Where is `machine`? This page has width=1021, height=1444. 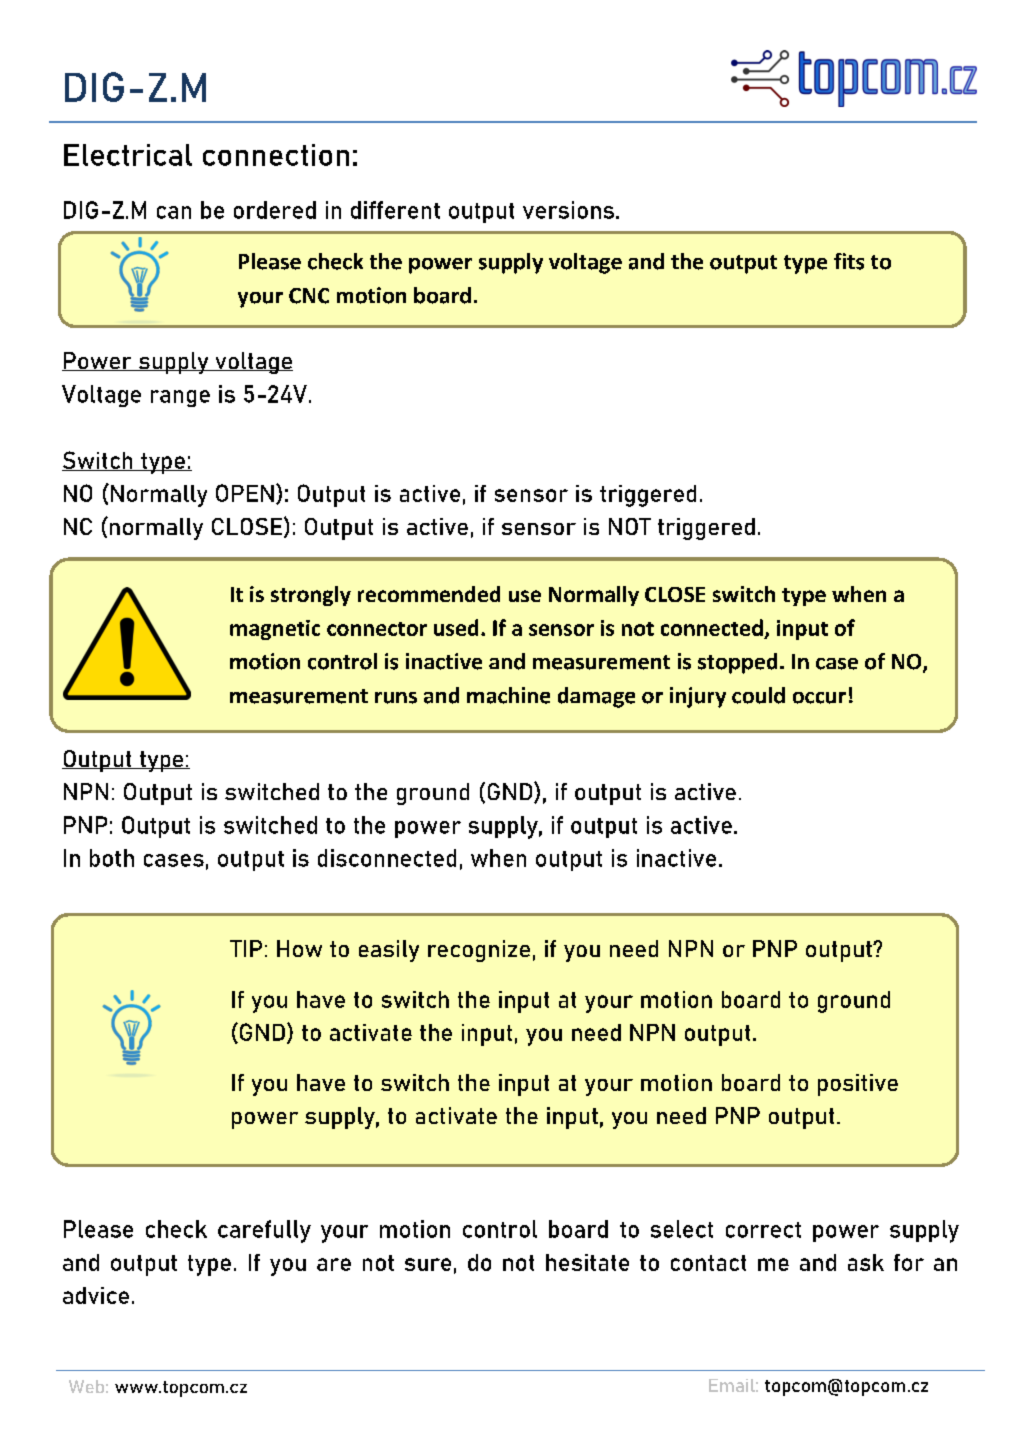
machine is located at coordinates (508, 695).
